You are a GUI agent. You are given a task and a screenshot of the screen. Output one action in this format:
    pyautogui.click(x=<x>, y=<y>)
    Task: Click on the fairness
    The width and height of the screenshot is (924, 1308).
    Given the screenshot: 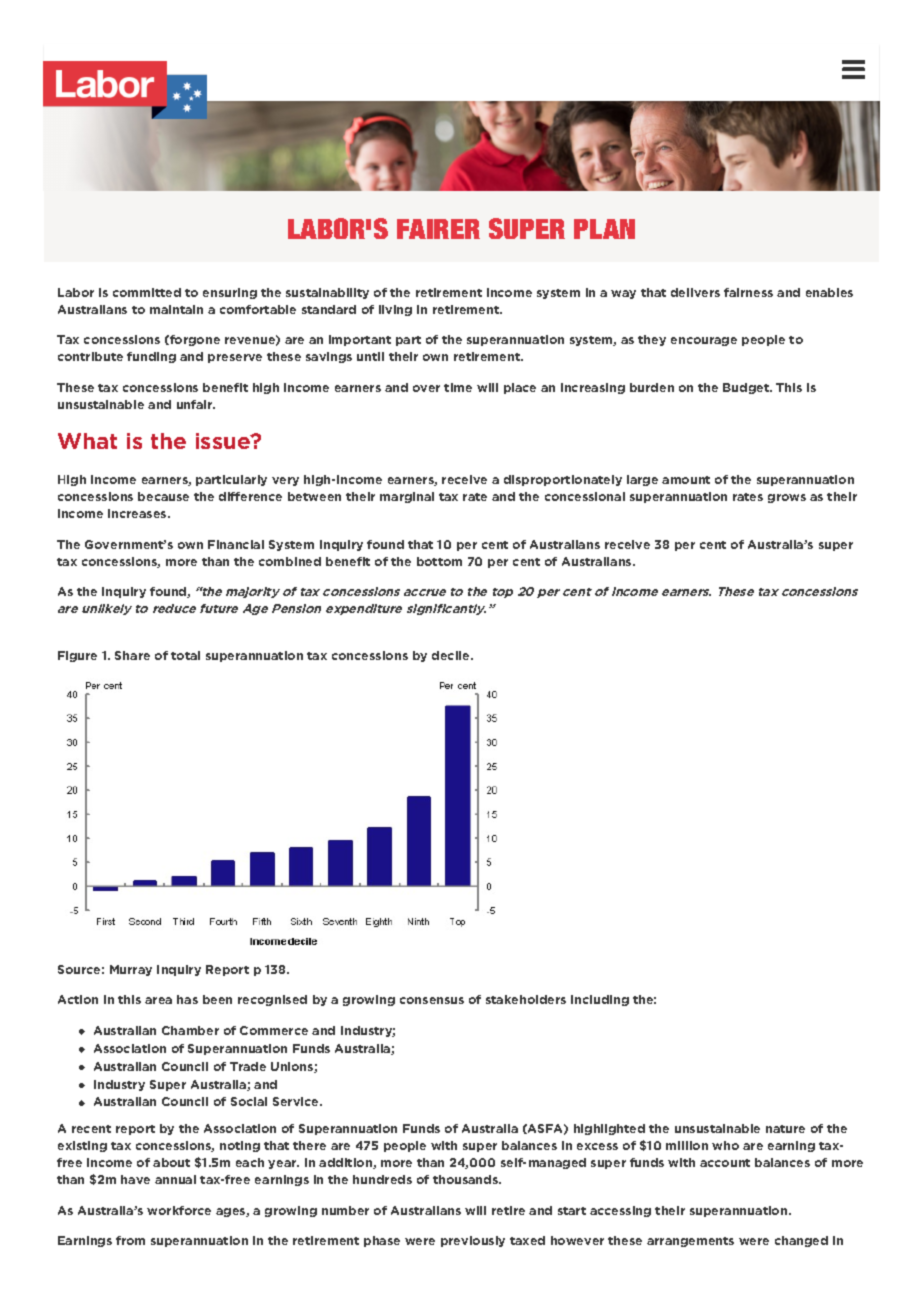 What is the action you would take?
    pyautogui.click(x=748, y=292)
